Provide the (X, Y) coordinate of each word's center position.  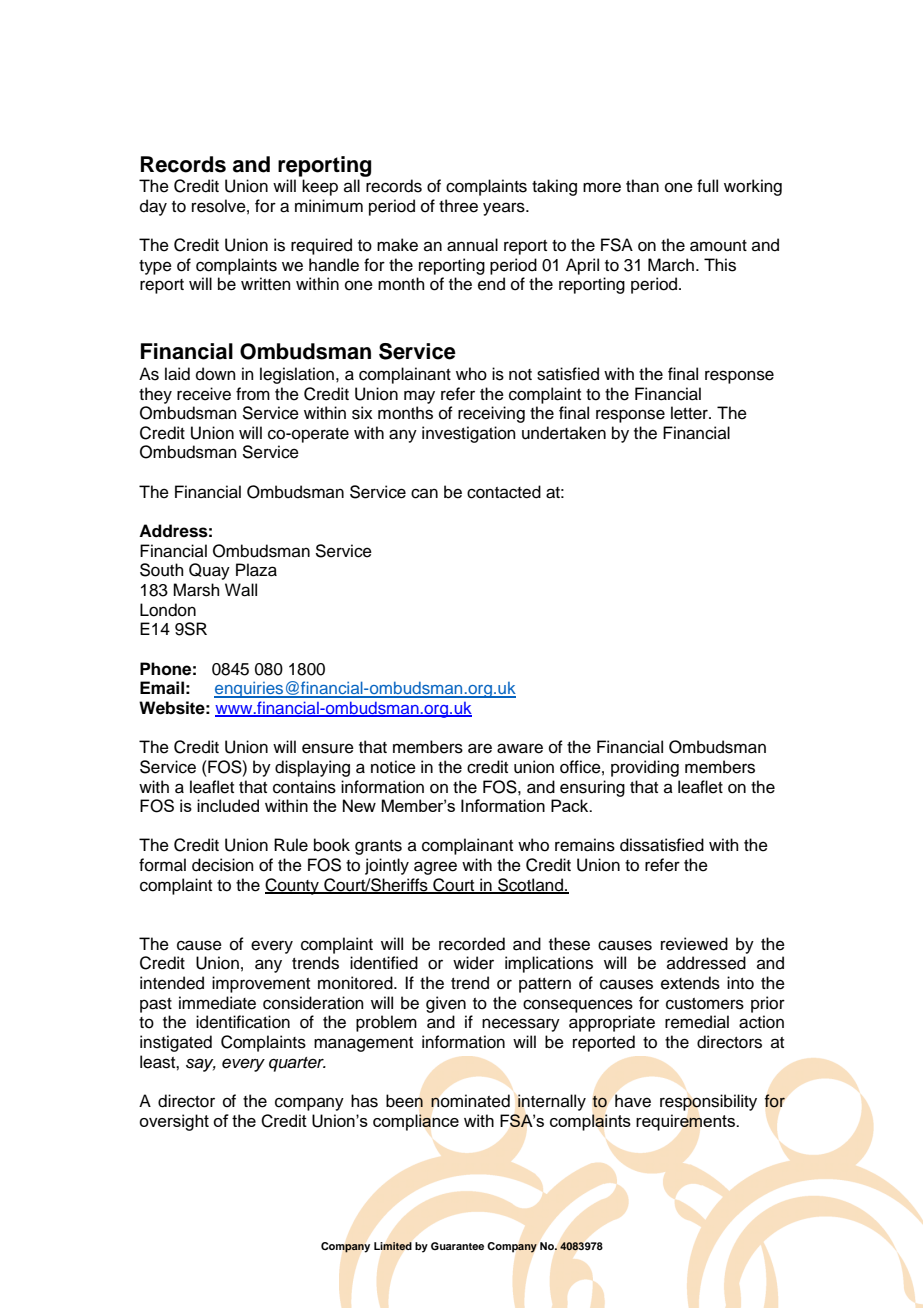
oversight (174, 1122)
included (228, 805)
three (458, 206)
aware (520, 748)
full (707, 186)
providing (645, 768)
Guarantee (457, 1246)
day (153, 207)
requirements (687, 1122)
